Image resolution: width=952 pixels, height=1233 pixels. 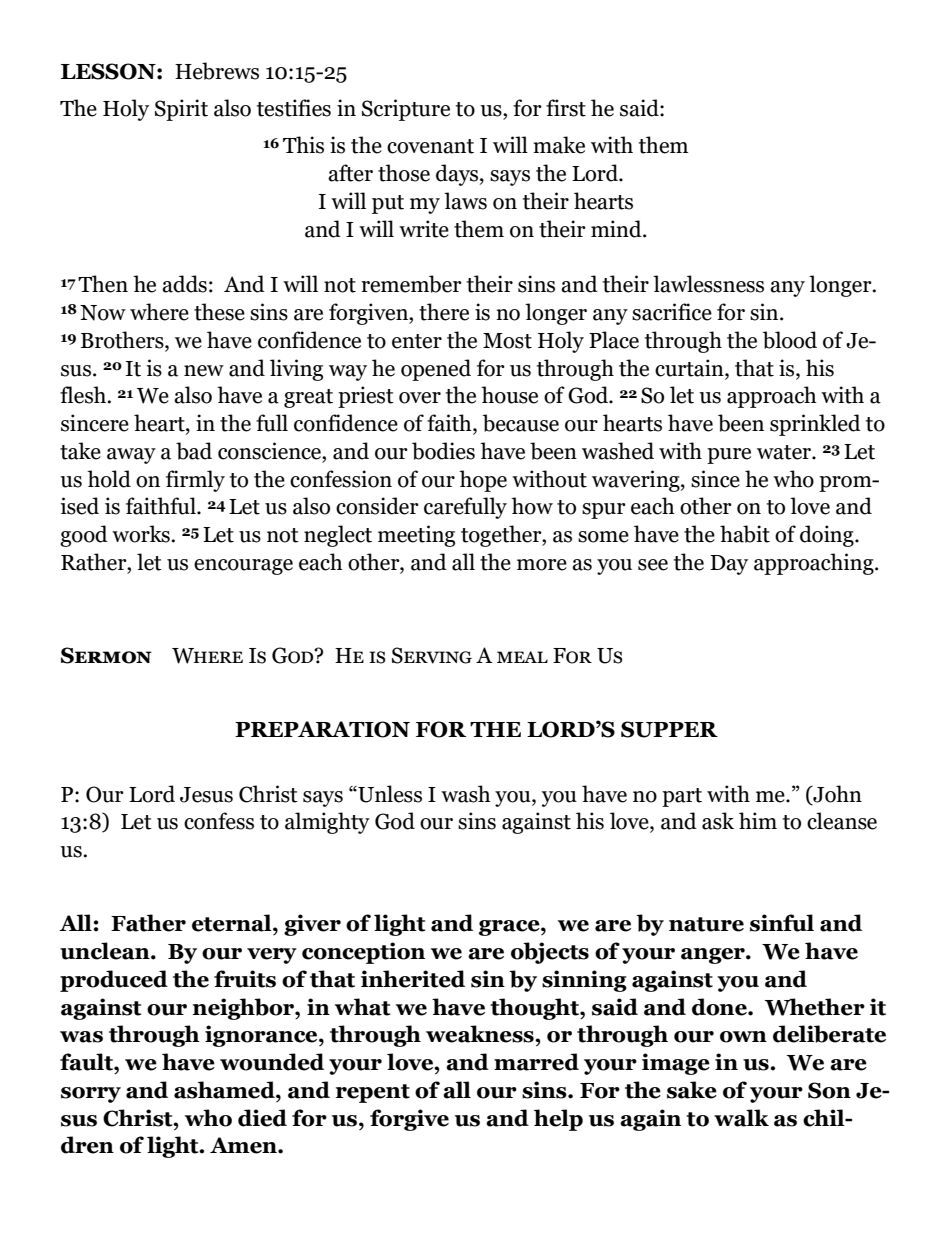 I want to click on encourage, so click(x=243, y=567).
